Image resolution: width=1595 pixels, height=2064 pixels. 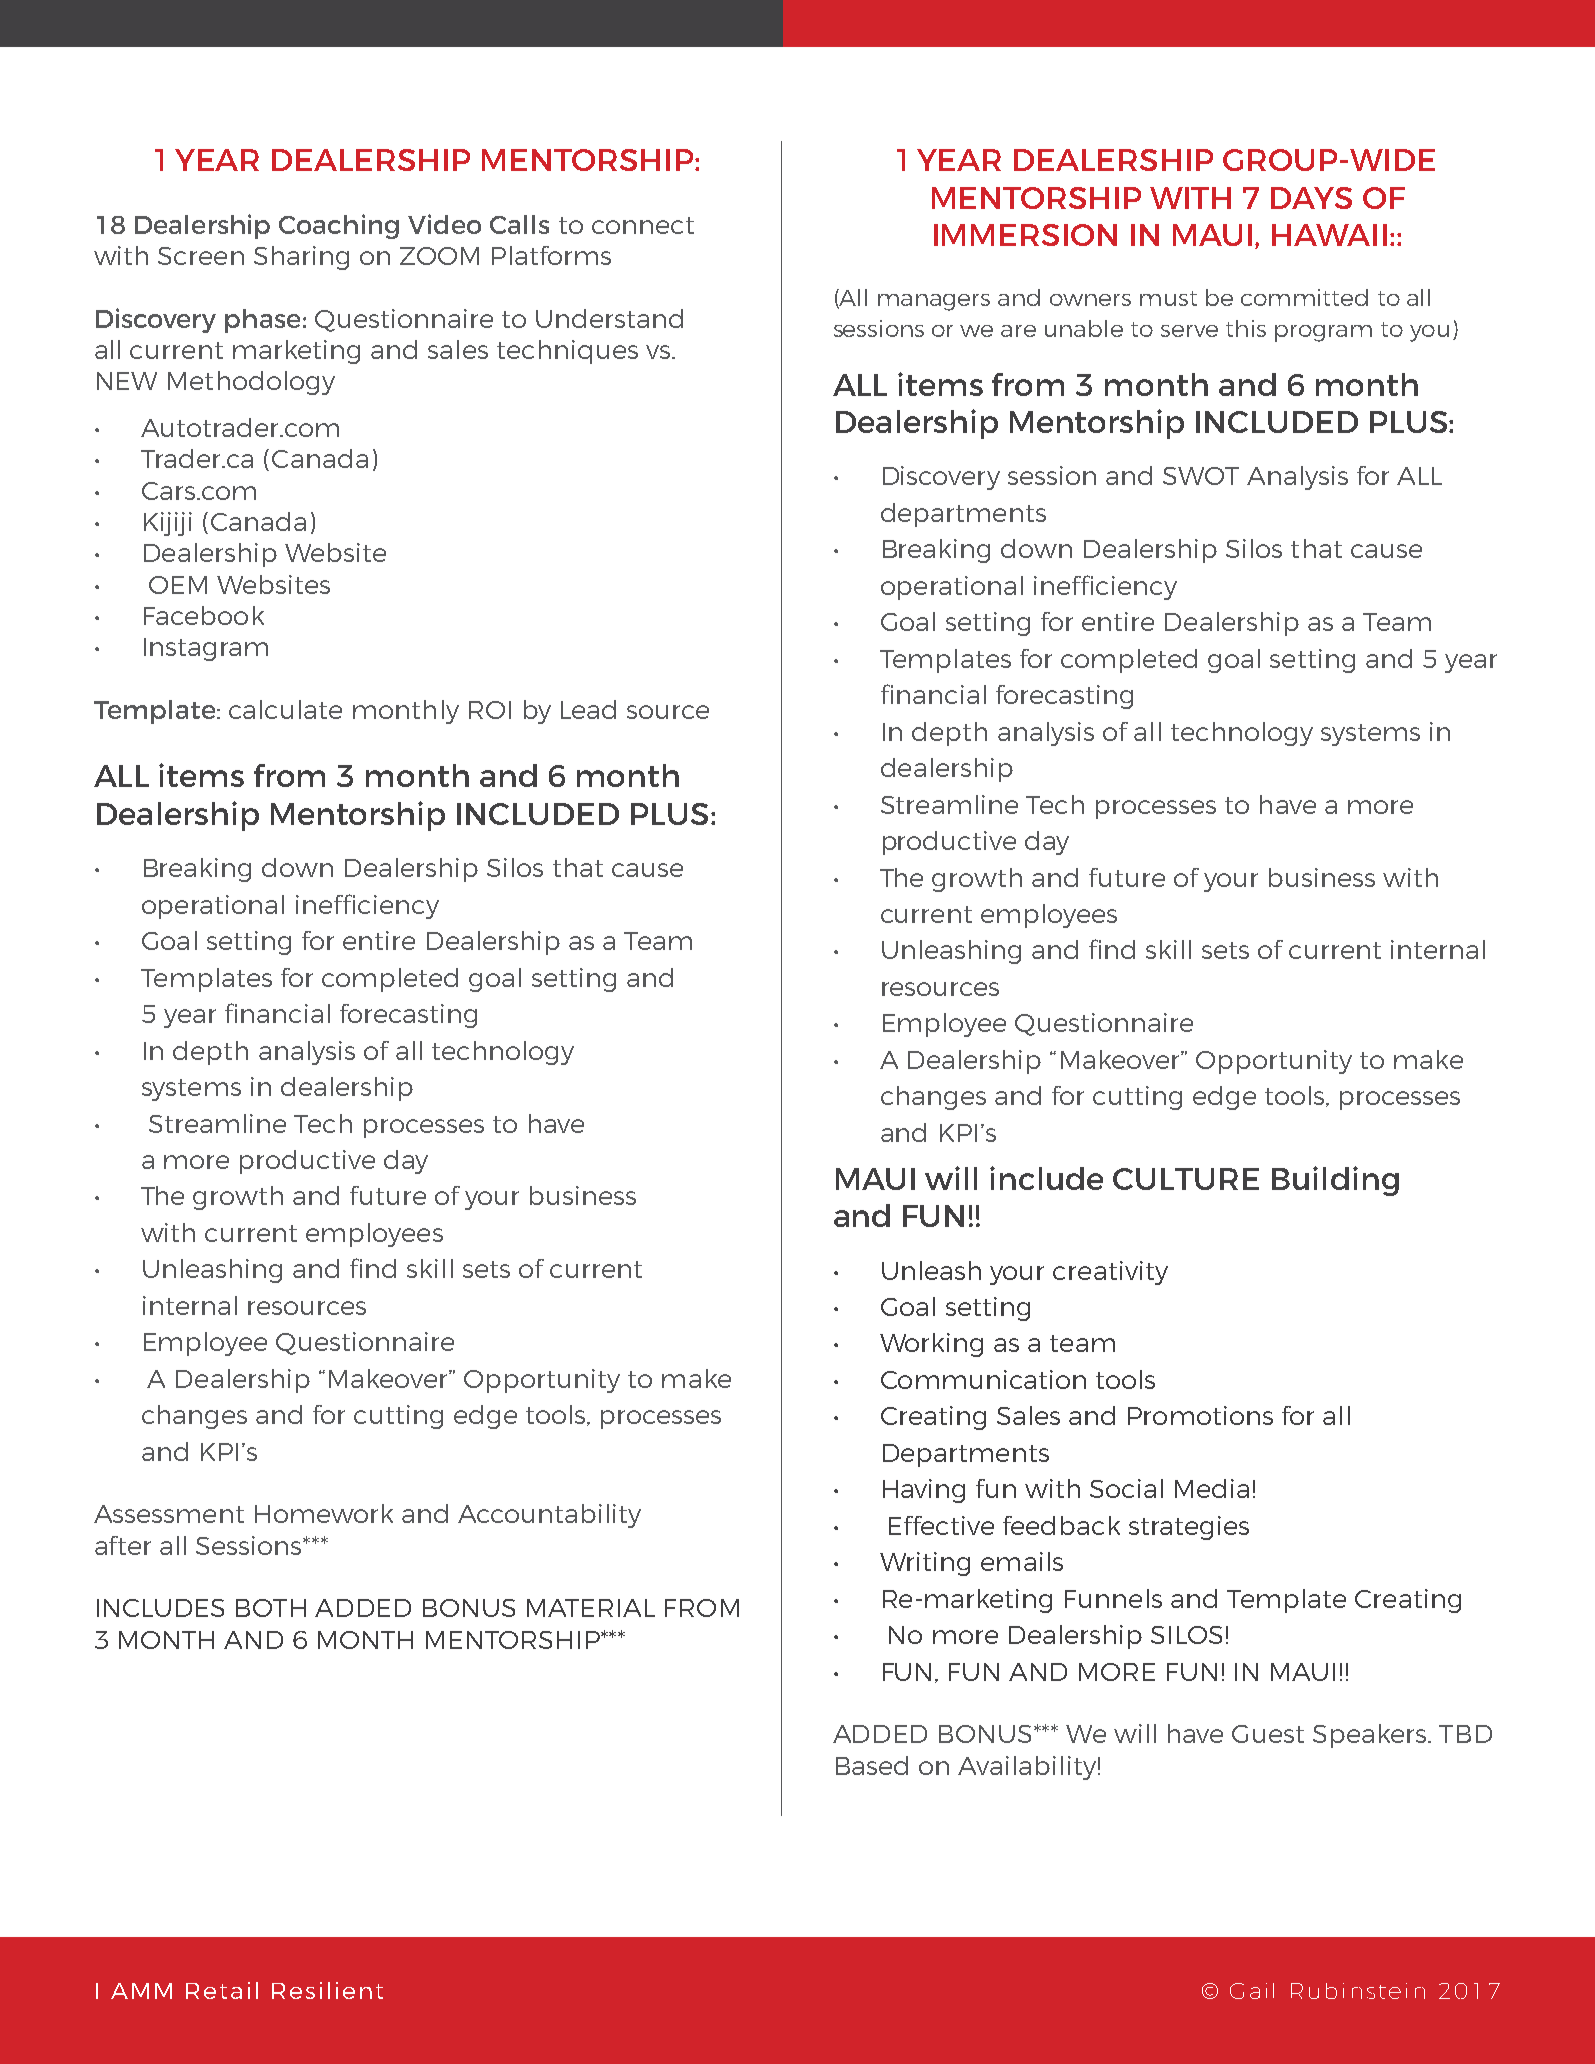 What do you see at coordinates (931, 1345) in the document?
I see `Working` at bounding box center [931, 1345].
